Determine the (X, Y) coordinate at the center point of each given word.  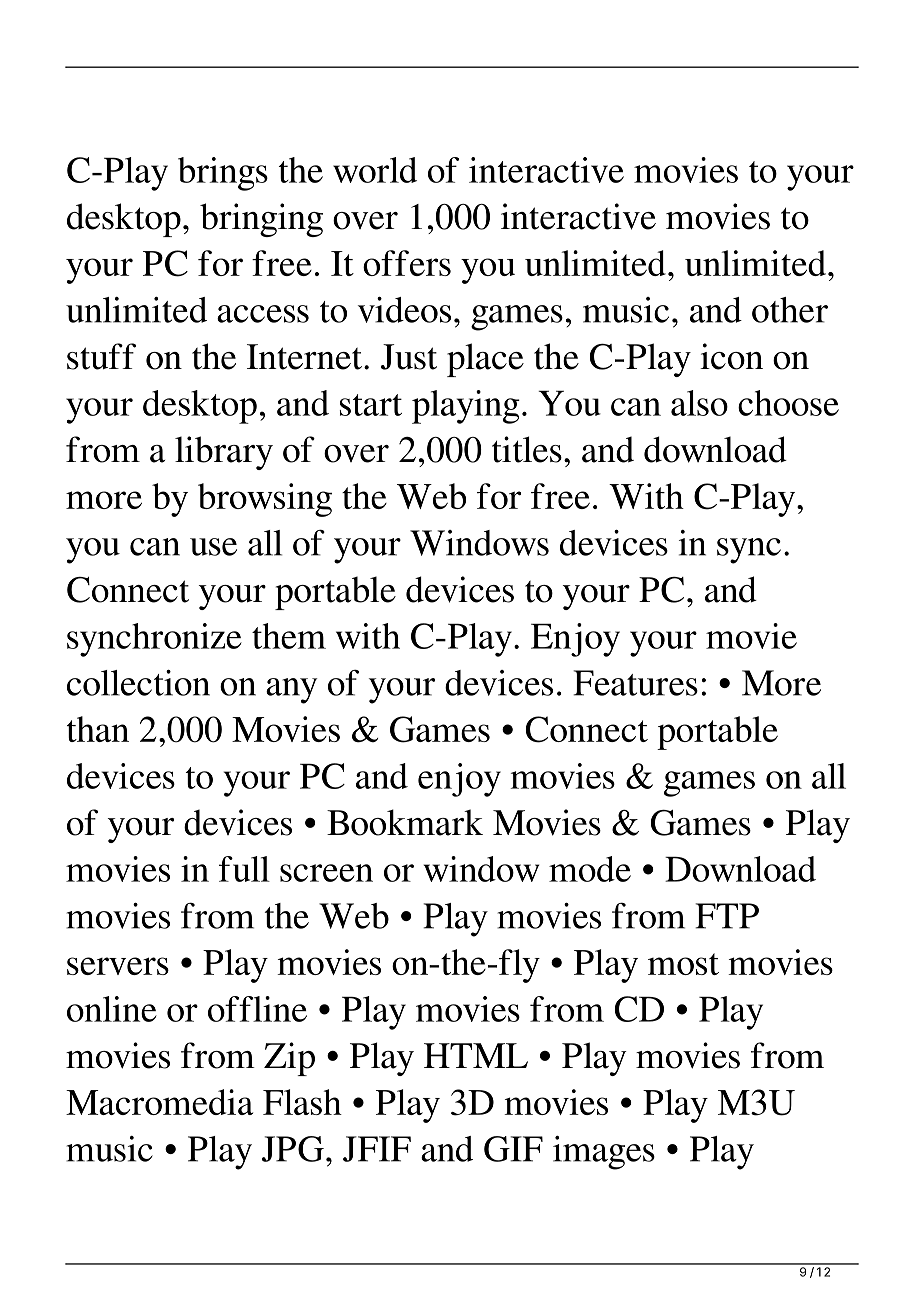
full (244, 869)
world (375, 170)
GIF (513, 1149)
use (213, 547)
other (790, 310)
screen (326, 873)
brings (223, 174)
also (699, 403)
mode (590, 869)
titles (527, 449)
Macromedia (159, 1102)
